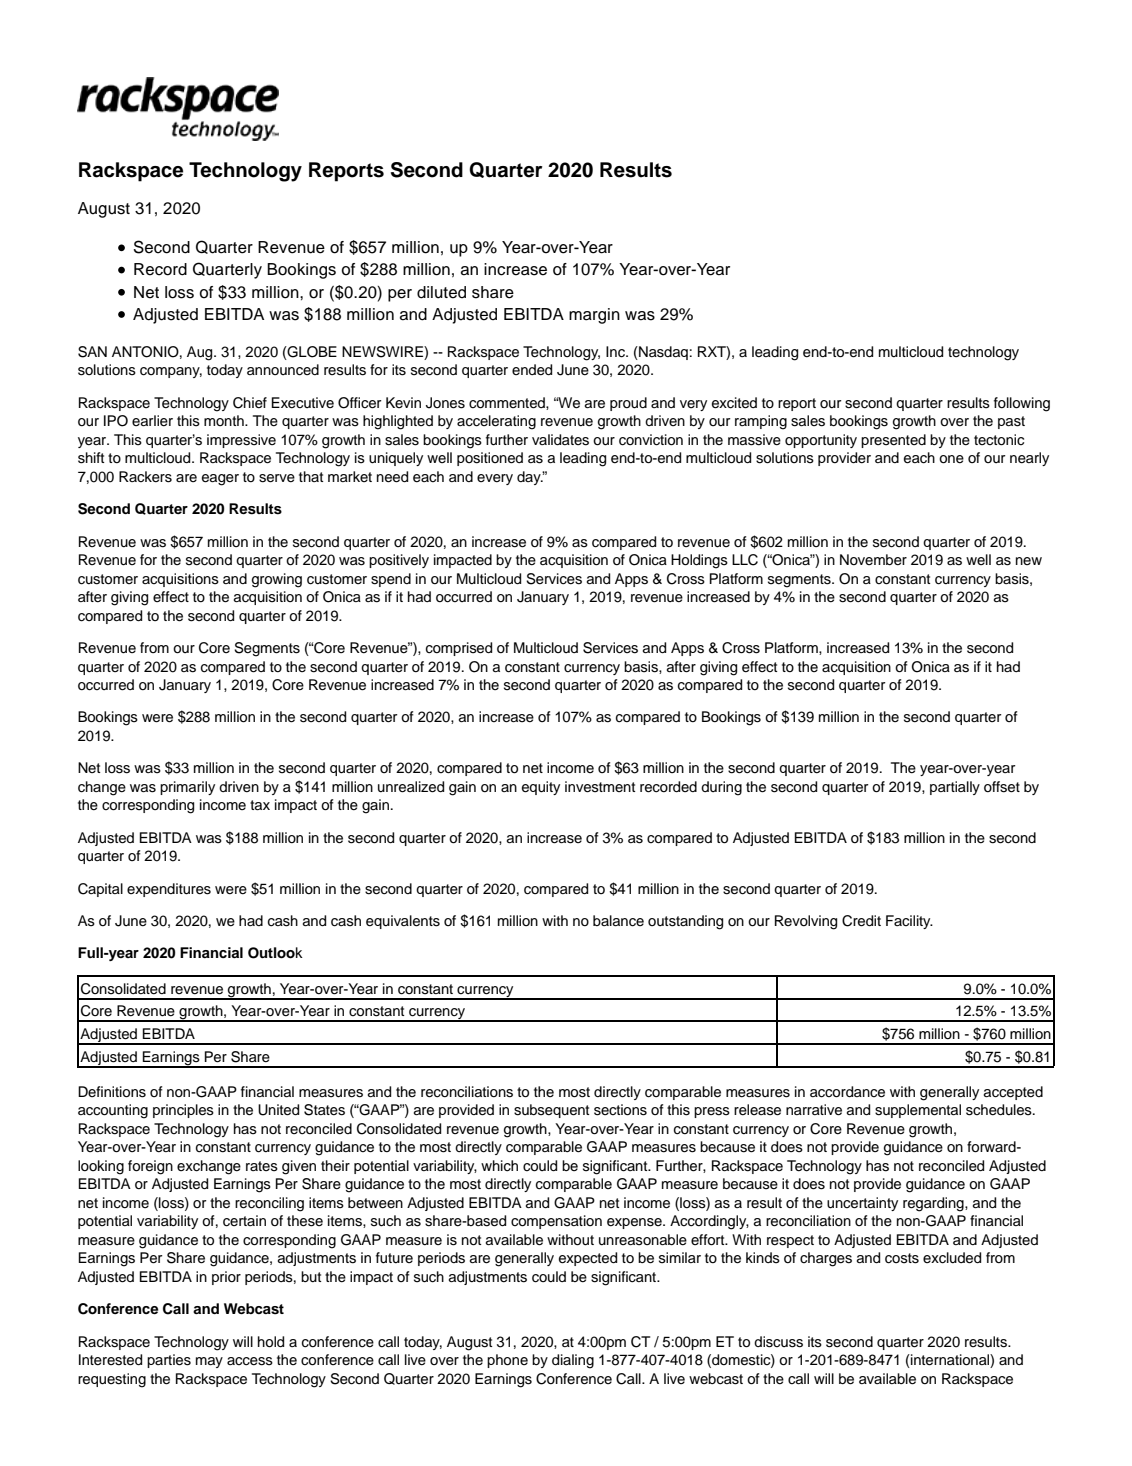 Image resolution: width=1132 pixels, height=1466 pixels. What do you see at coordinates (1022, 404) in the document?
I see `following` at bounding box center [1022, 404].
